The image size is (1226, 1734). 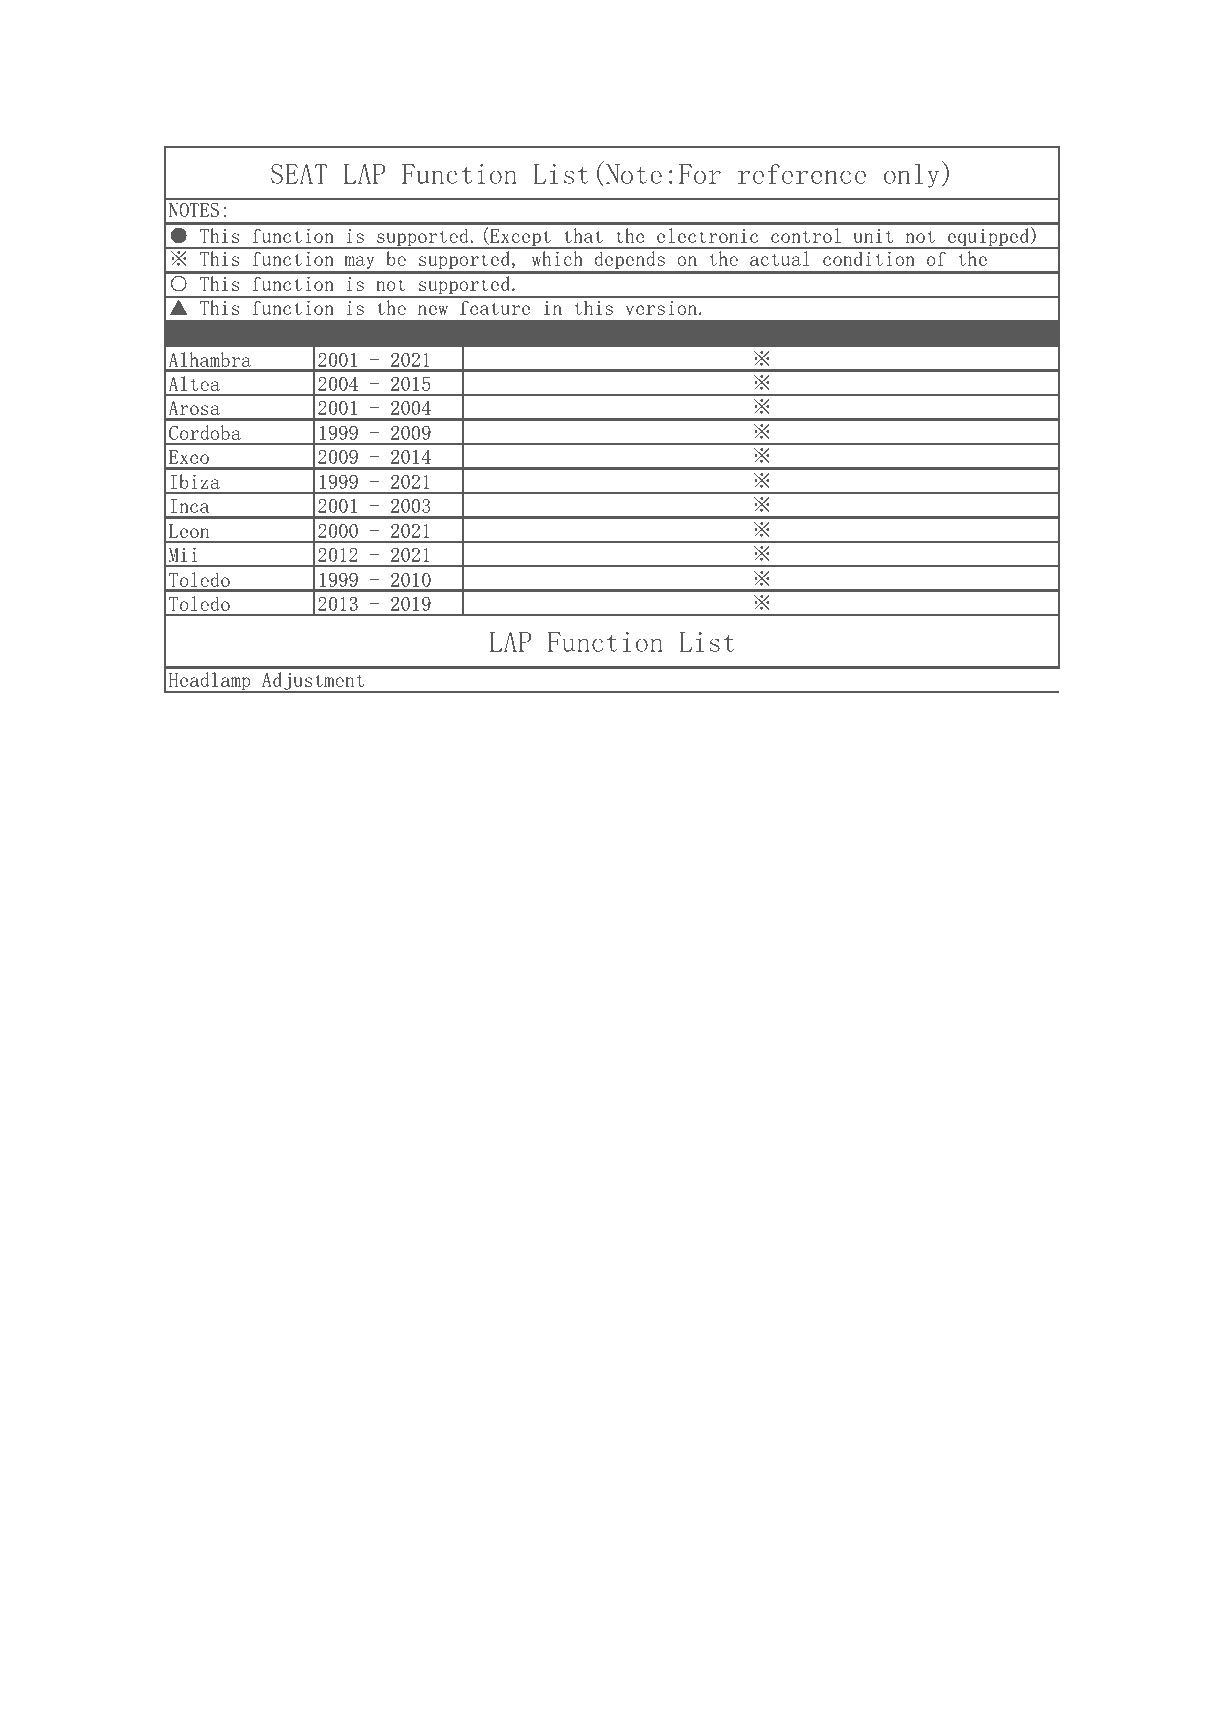 I want to click on feature, so click(x=495, y=308).
